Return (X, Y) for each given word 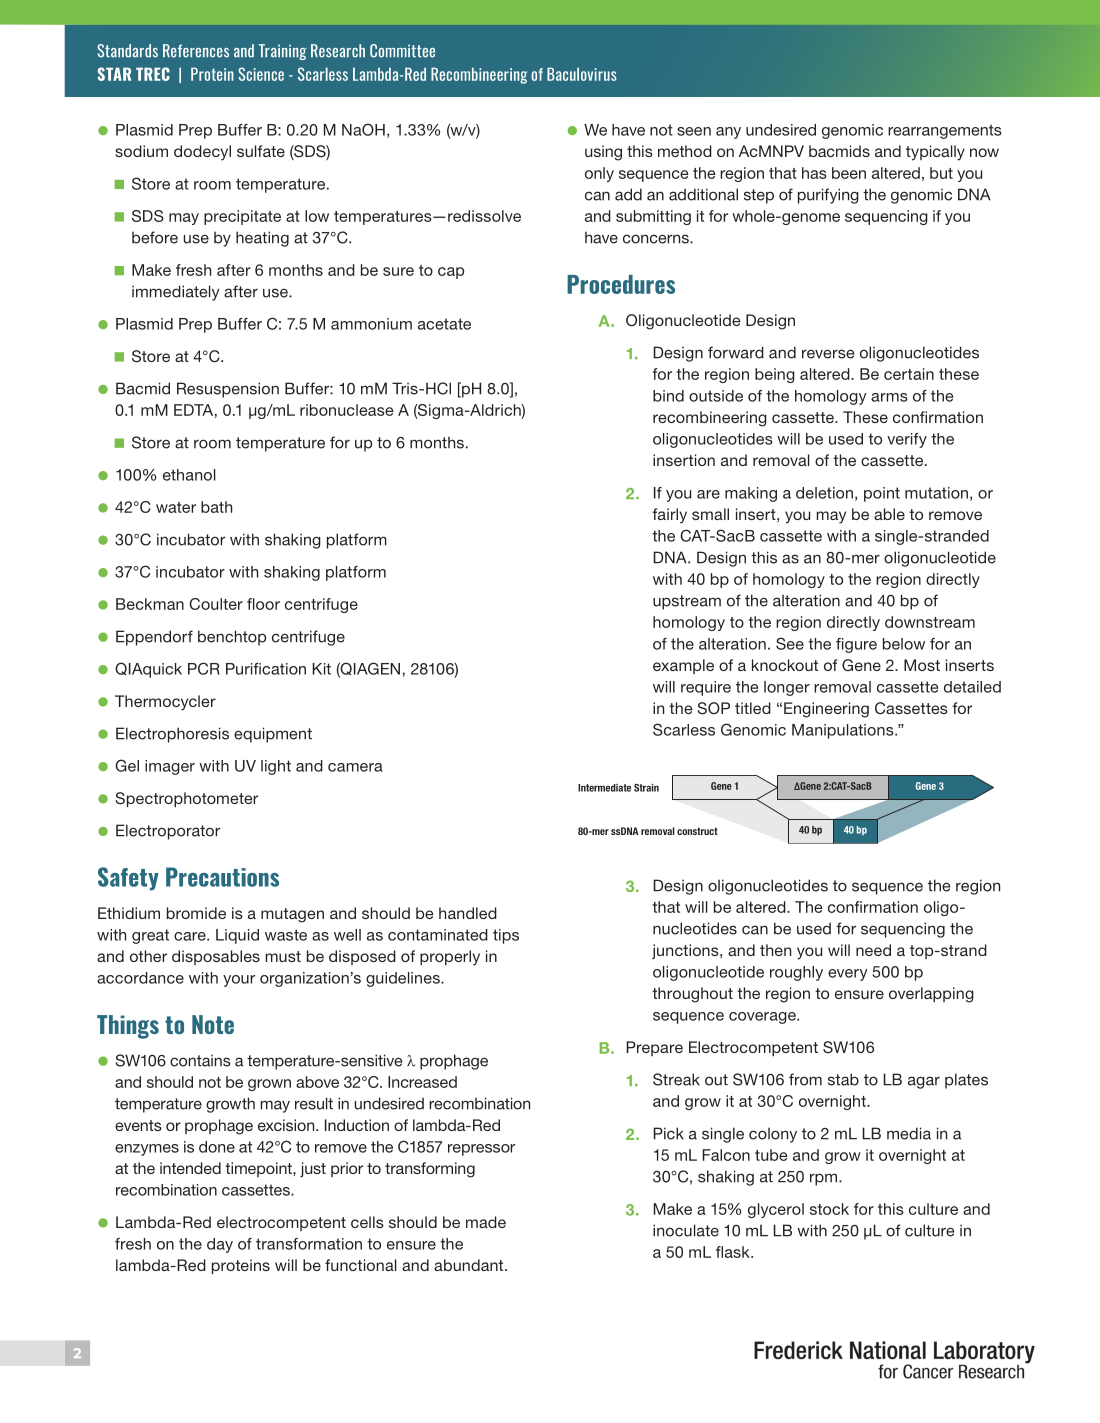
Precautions (222, 877)
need (873, 950)
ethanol (189, 475)
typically (935, 153)
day (220, 1245)
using (603, 153)
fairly (669, 516)
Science (261, 74)
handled (468, 913)
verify (907, 440)
